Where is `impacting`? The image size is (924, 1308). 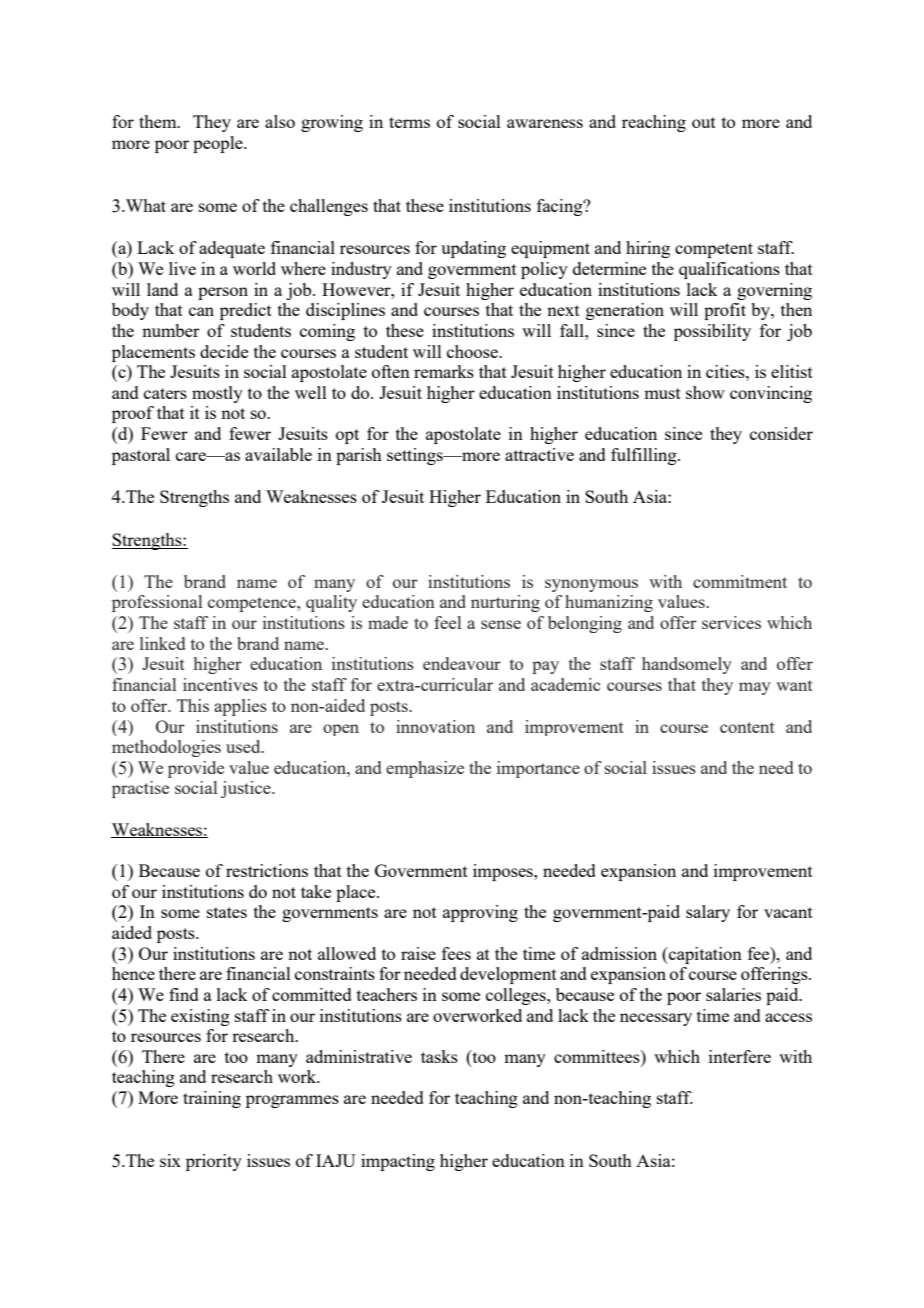
impacting is located at coordinates (398, 1162).
